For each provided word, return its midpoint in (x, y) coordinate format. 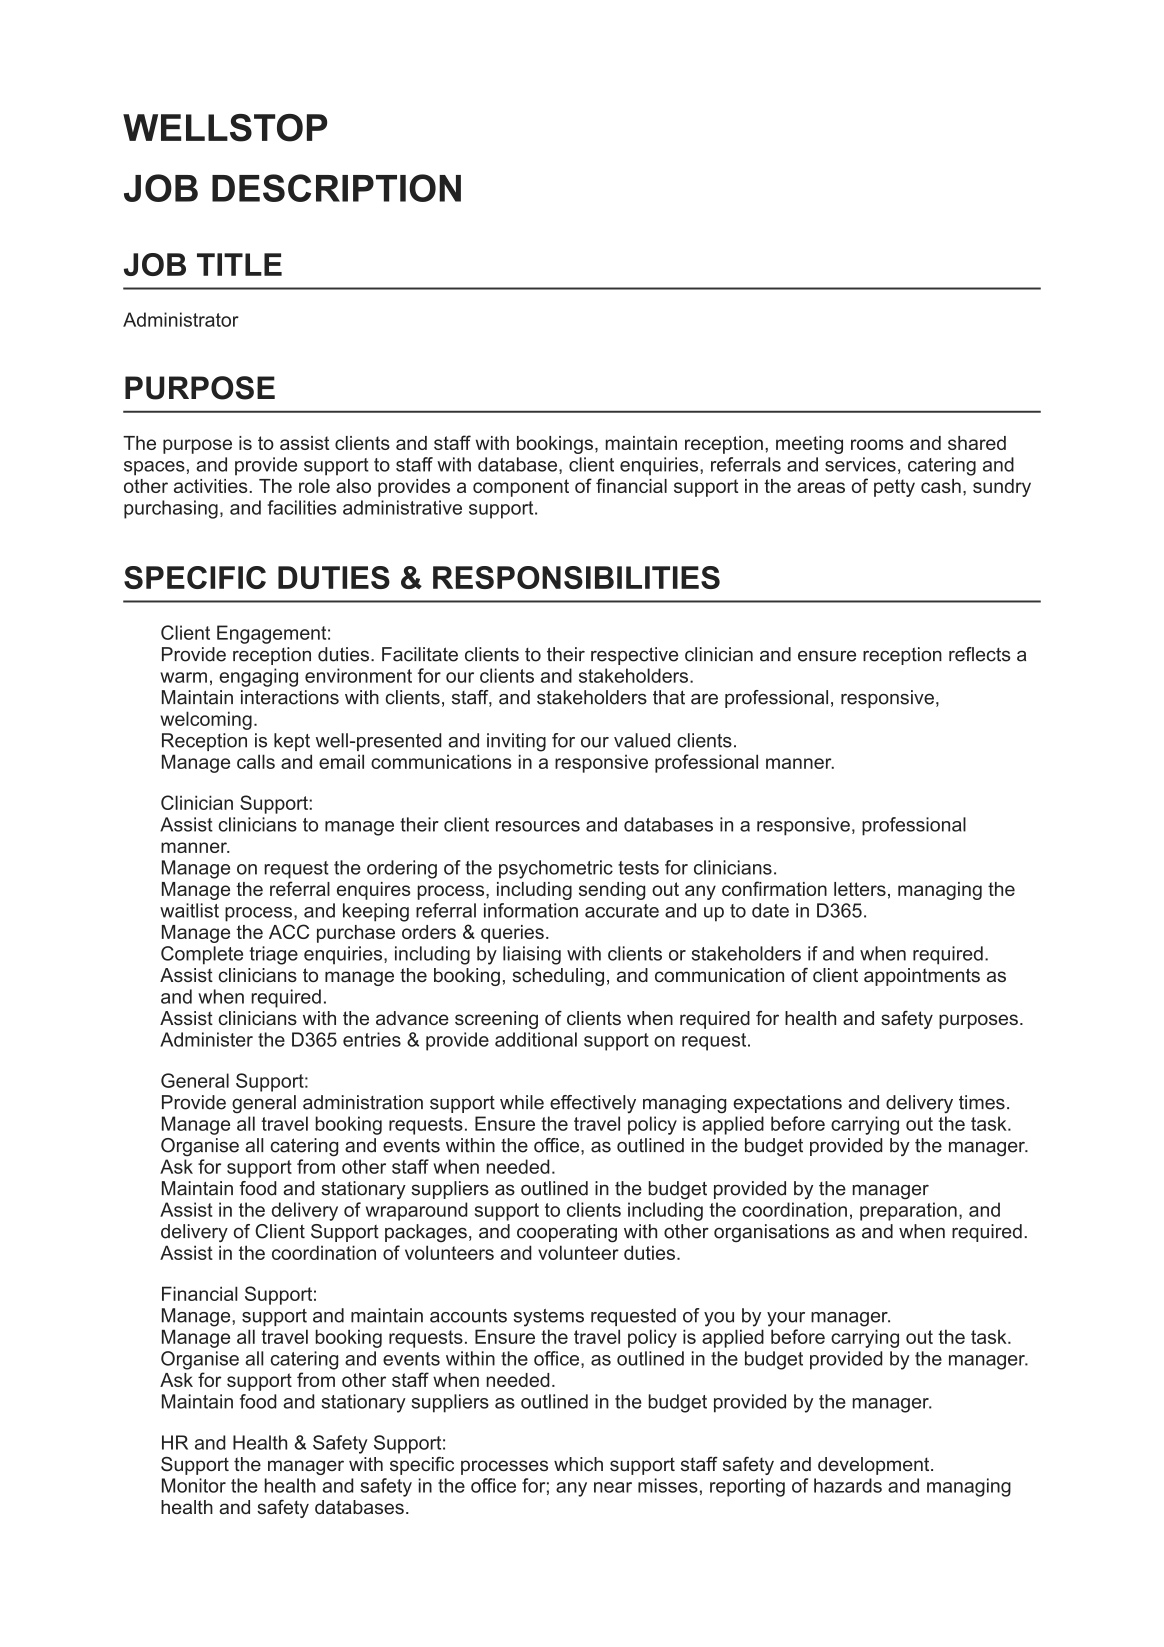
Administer (206, 1039)
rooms (877, 444)
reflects (979, 654)
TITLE (239, 264)
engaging (258, 677)
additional (536, 1039)
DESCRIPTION (336, 188)
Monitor (194, 1485)
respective (634, 656)
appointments (922, 977)
